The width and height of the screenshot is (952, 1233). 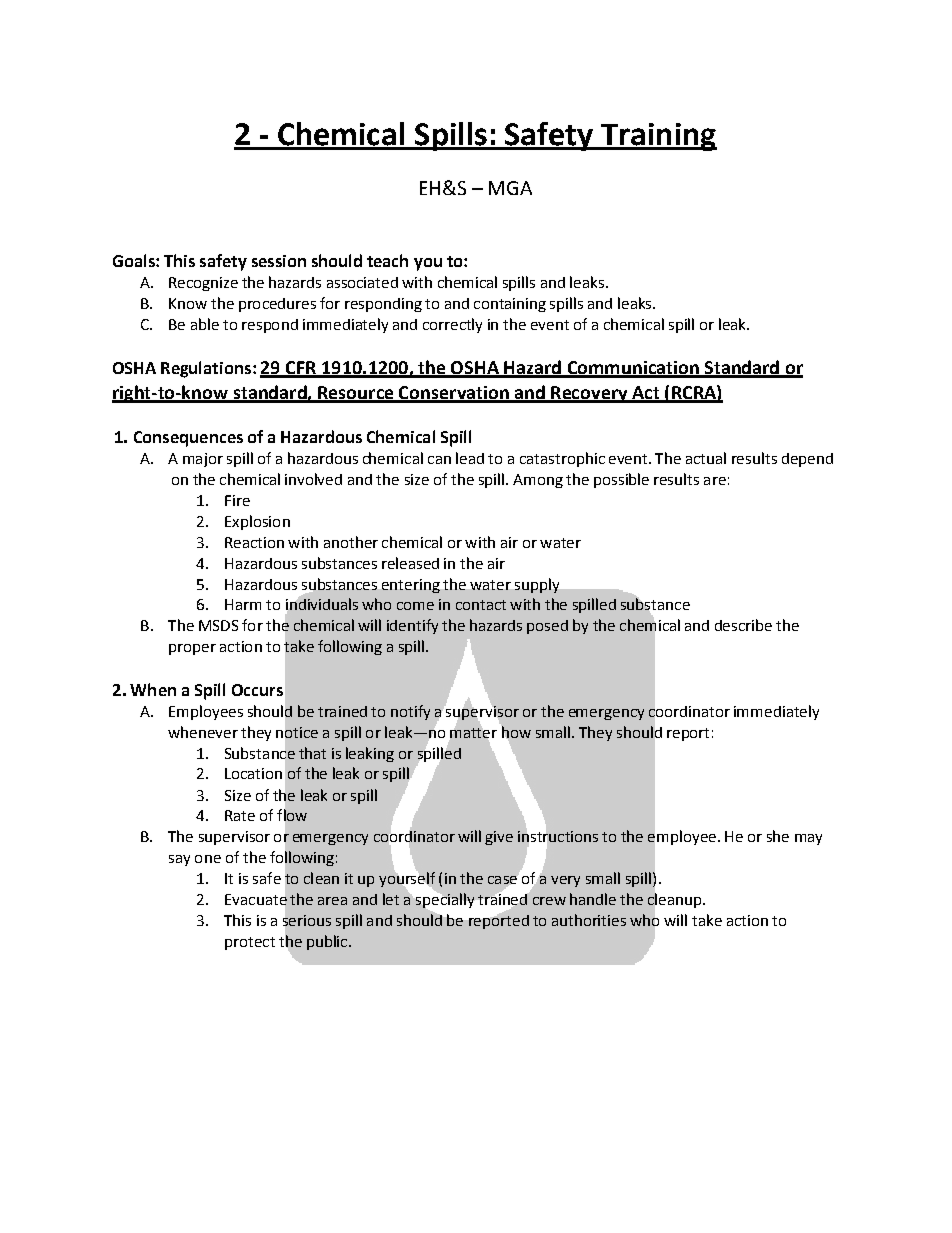 I want to click on identify, so click(x=412, y=626).
